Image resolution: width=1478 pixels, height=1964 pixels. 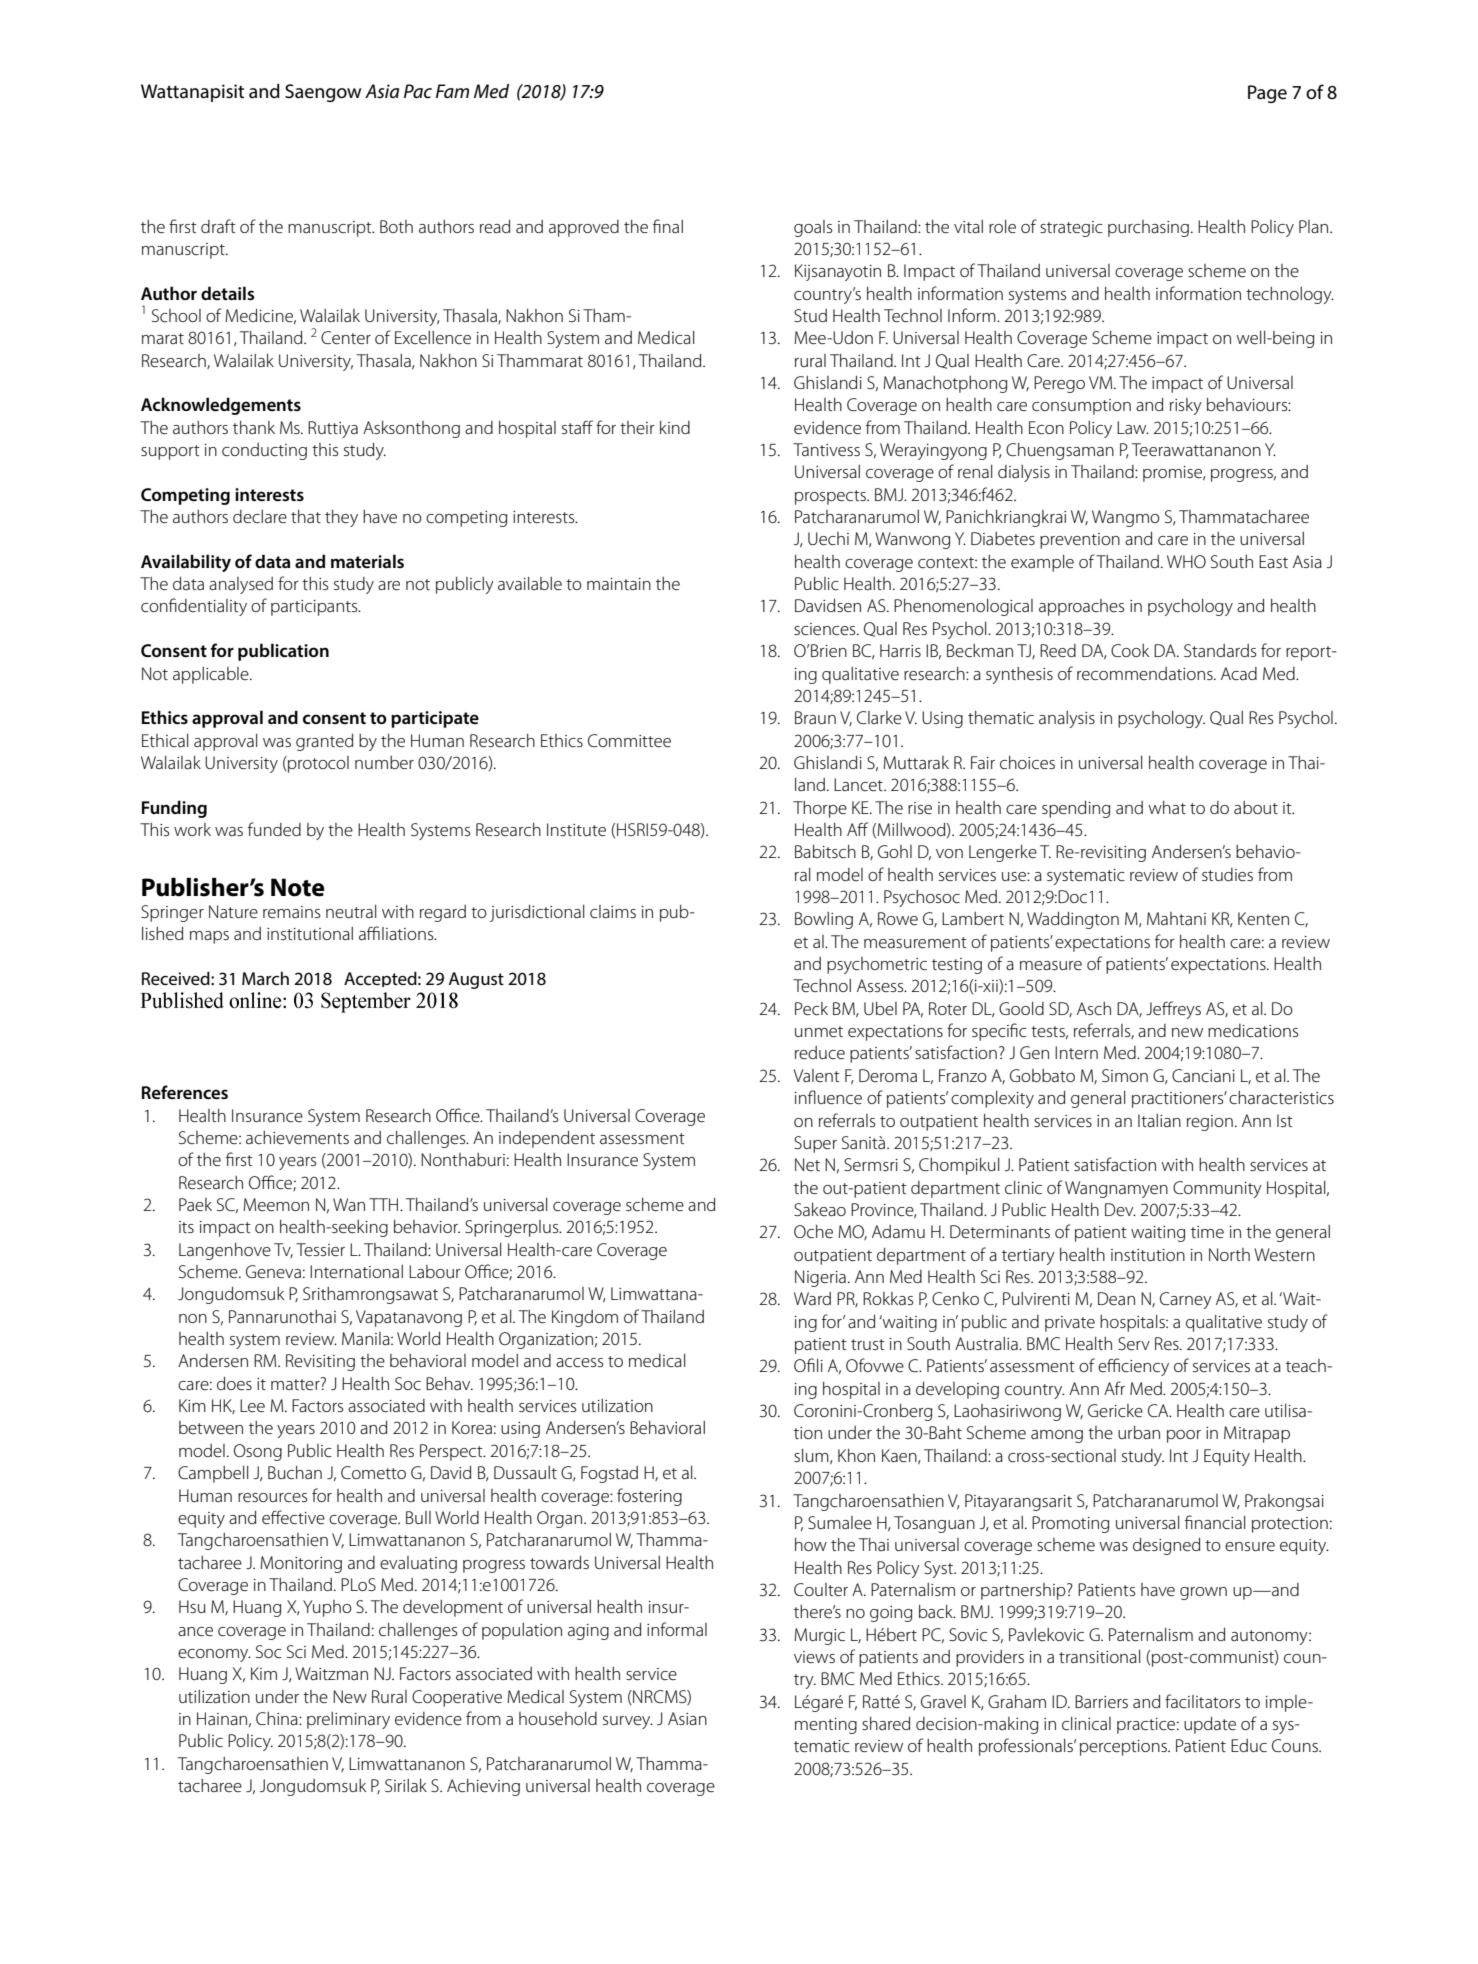 I want to click on Standards, so click(x=1220, y=650).
